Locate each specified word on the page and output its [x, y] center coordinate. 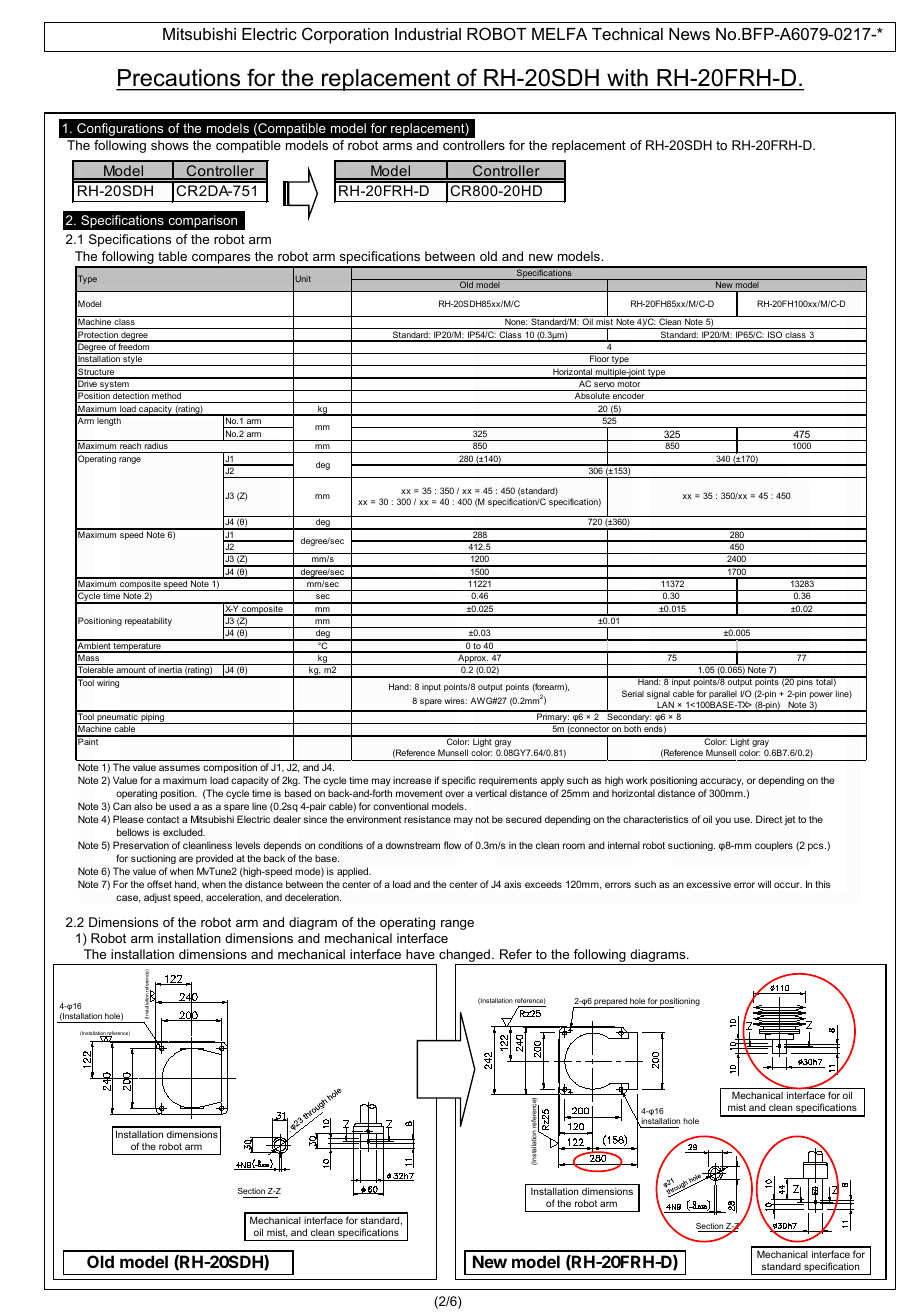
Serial [633, 693]
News [689, 34]
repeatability [148, 621]
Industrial [428, 34]
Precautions [179, 79]
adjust [157, 898]
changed [465, 957]
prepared [611, 1003]
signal [658, 694]
